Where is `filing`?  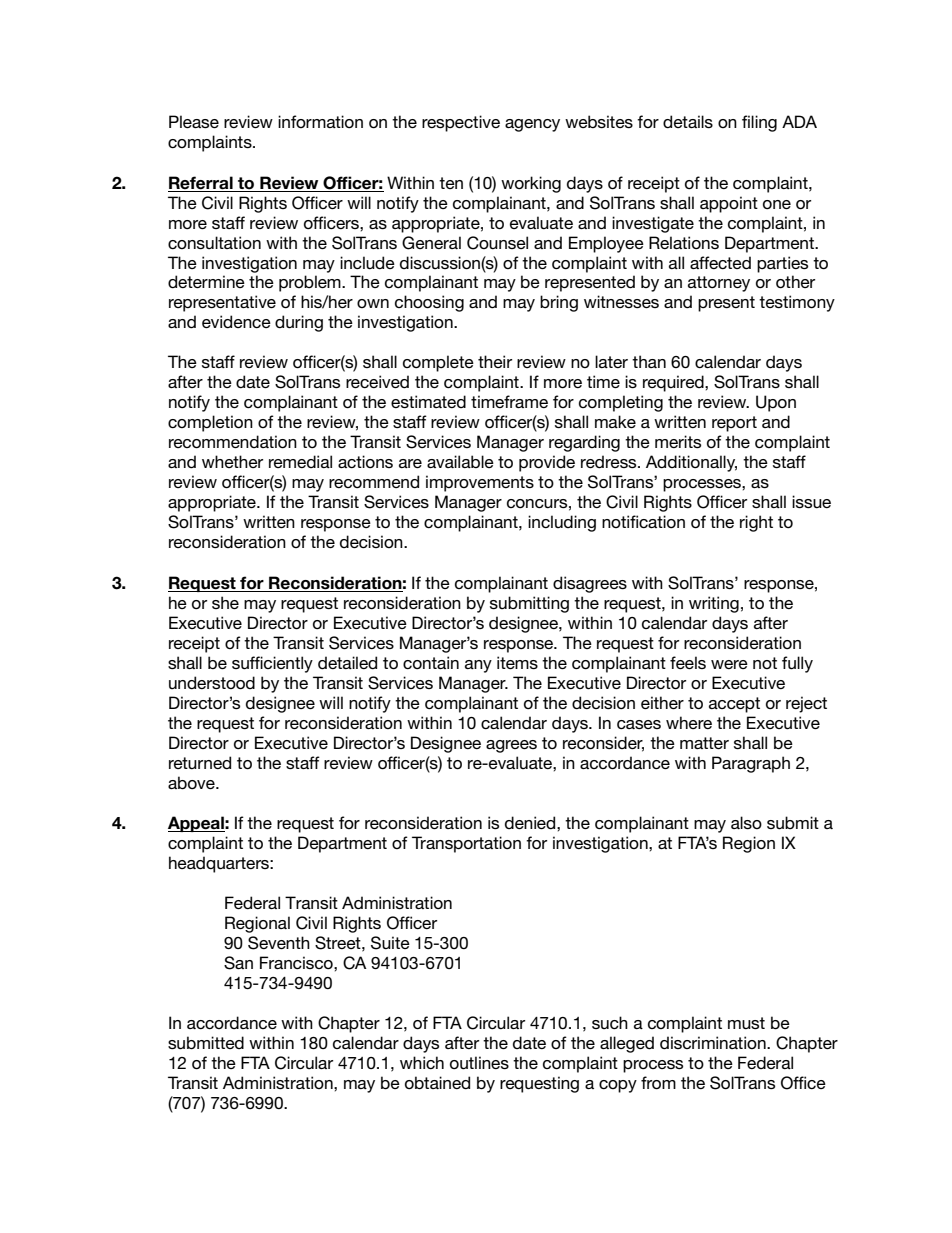
filing is located at coordinates (759, 123).
